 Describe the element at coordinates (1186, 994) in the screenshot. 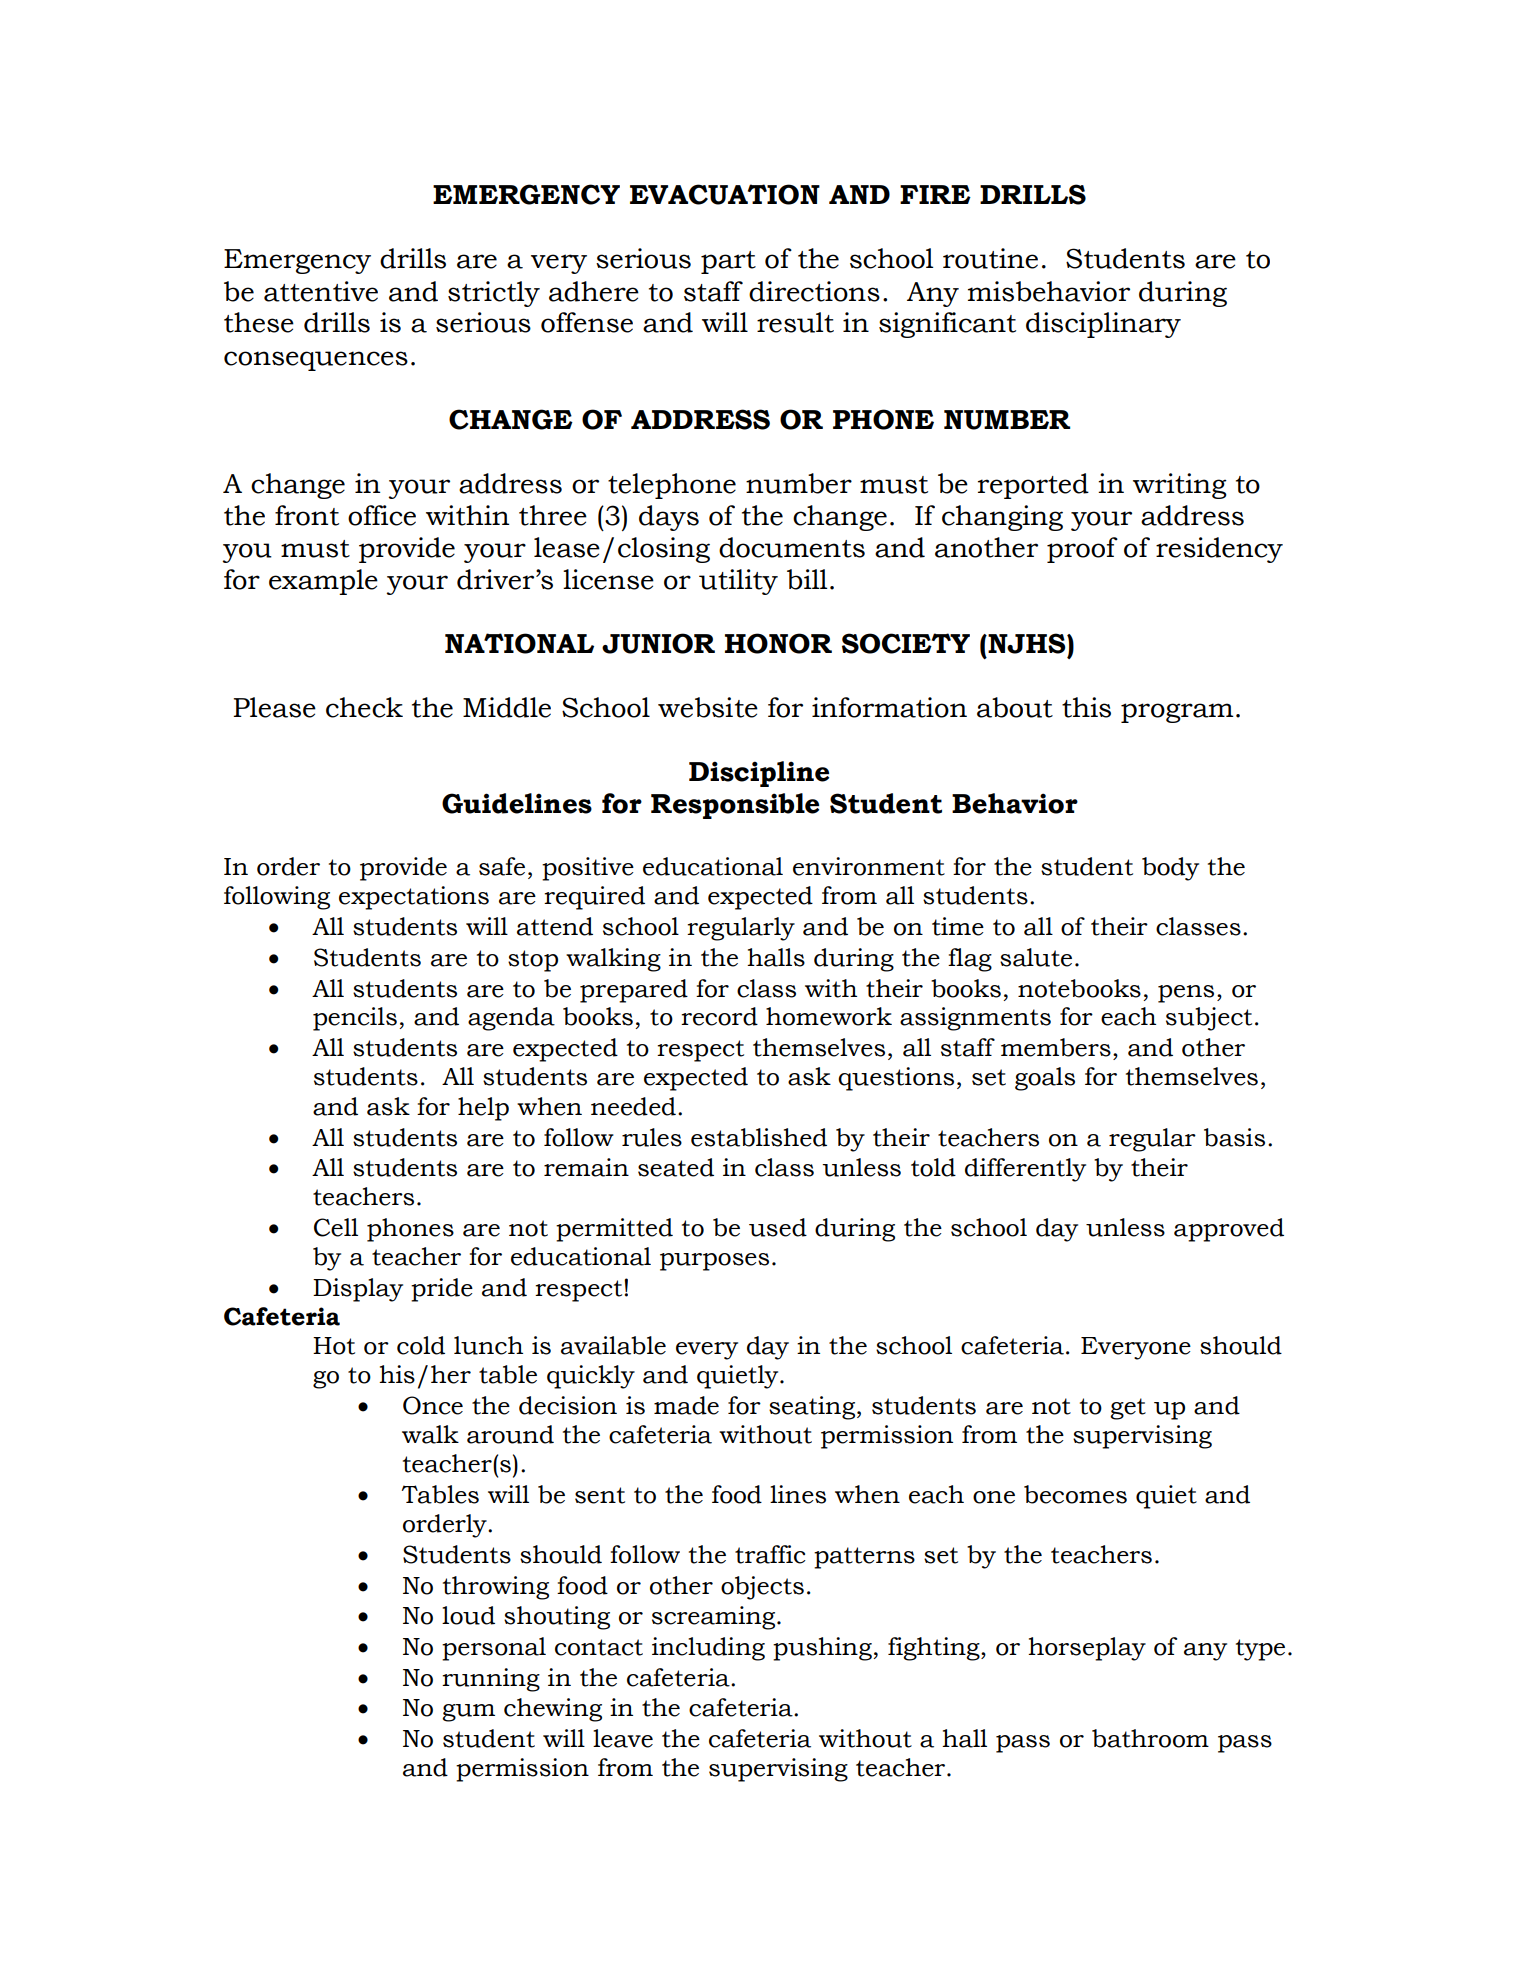

I see `pens` at that location.
